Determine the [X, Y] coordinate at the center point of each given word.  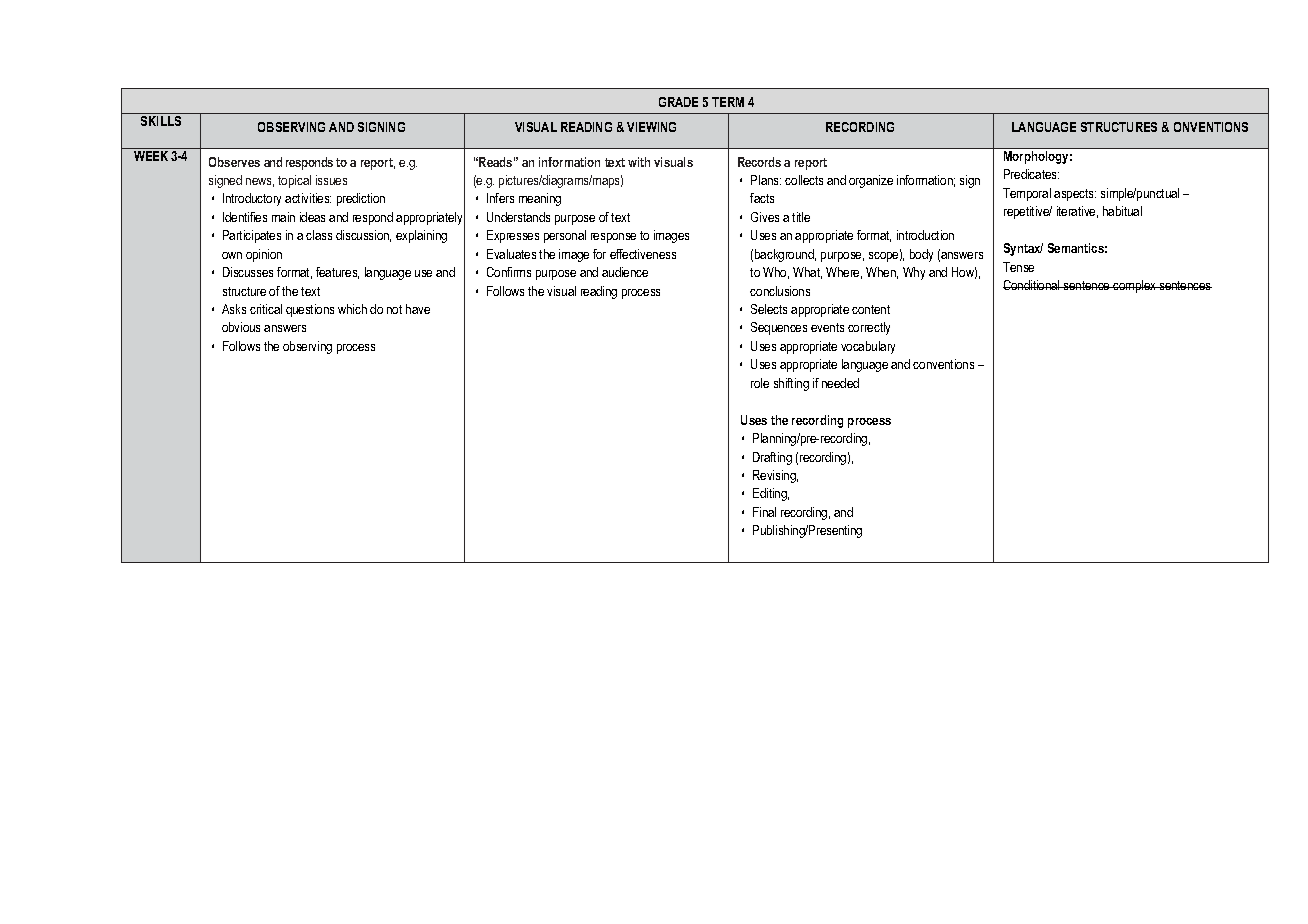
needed [840, 383]
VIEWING [651, 127]
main [283, 217]
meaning [540, 199]
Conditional [1032, 285]
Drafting [772, 458]
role [760, 383]
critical [266, 309]
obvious [241, 327]
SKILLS [161, 121]
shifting [791, 384]
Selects [769, 309]
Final [764, 512]
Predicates [1031, 174]
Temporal [1027, 194]
